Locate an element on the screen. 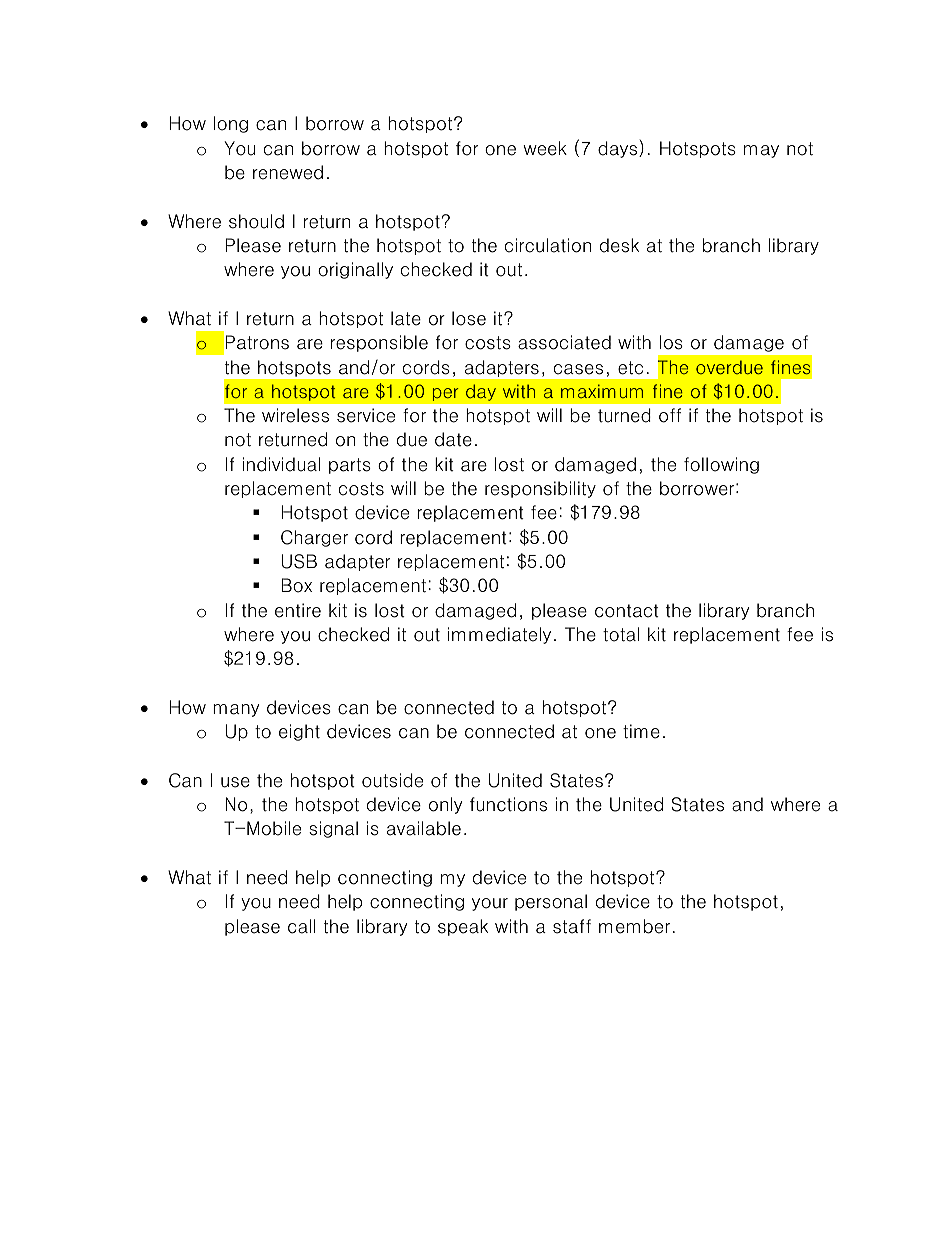 The height and width of the screenshot is (1233, 952). functions is located at coordinates (508, 804).
